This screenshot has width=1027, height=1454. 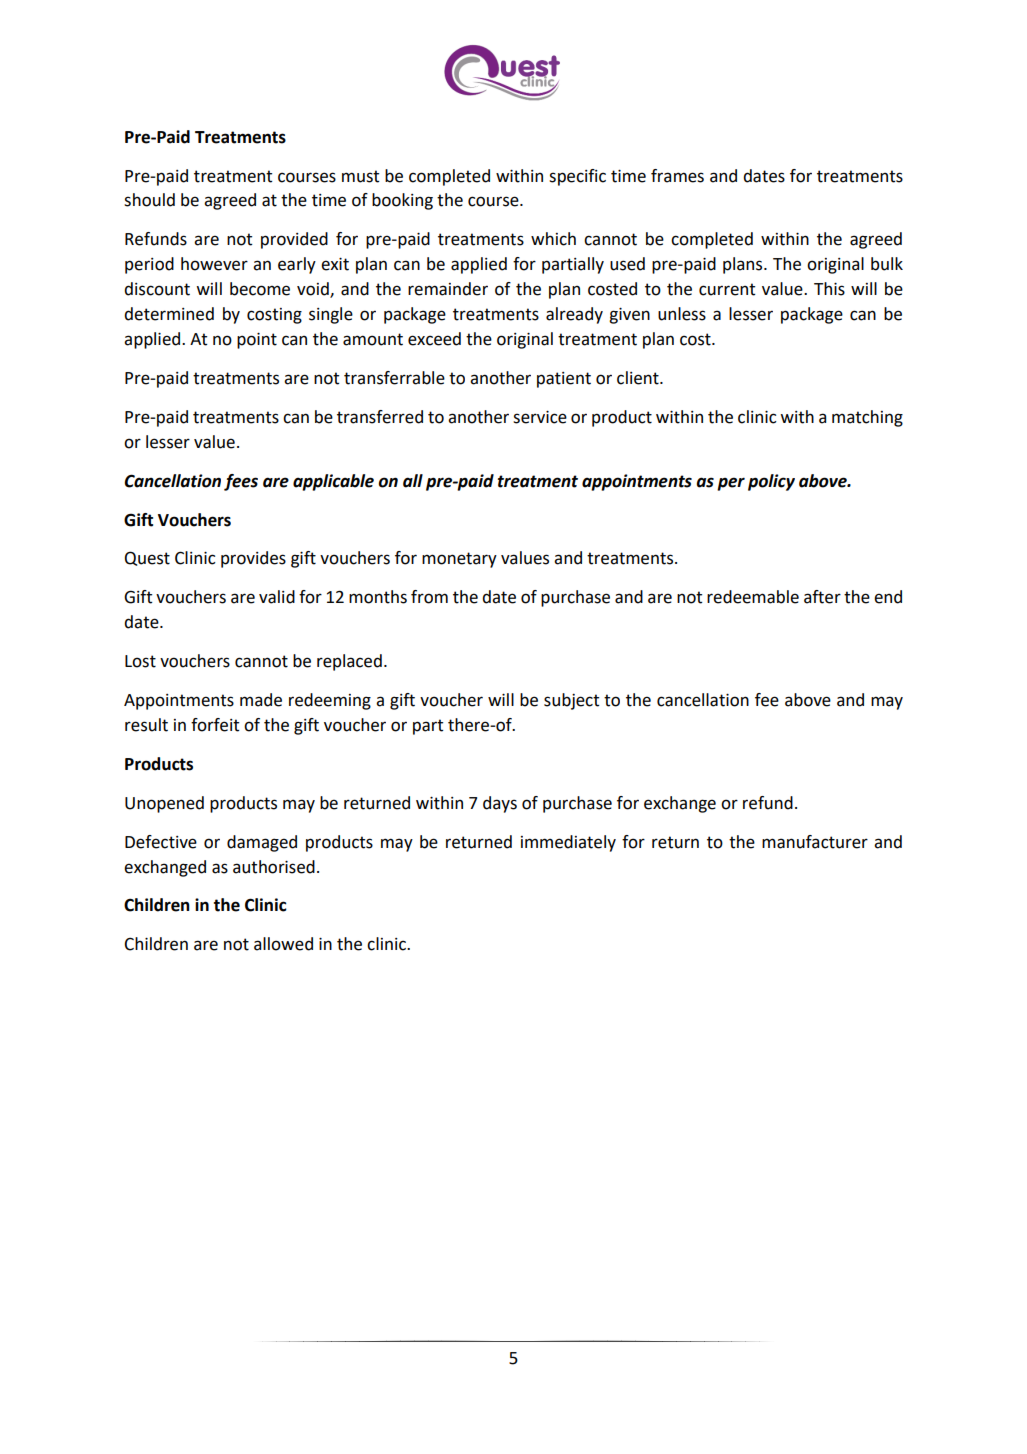 I want to click on frames, so click(x=677, y=176).
